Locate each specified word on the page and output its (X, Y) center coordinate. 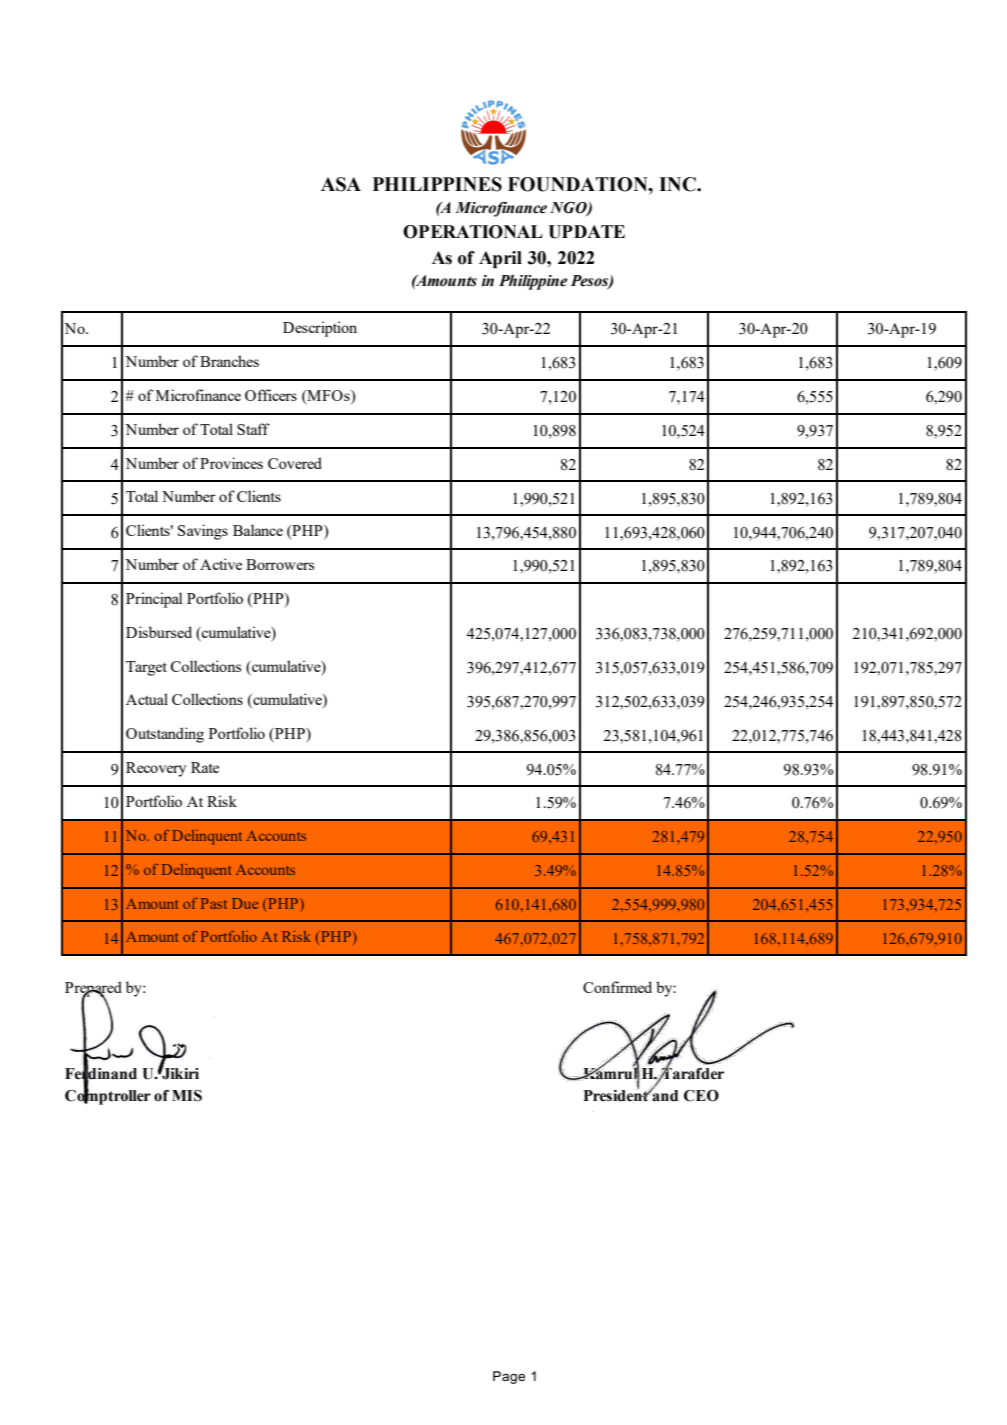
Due (245, 903)
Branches (229, 361)
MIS (187, 1096)
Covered (295, 463)
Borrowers (280, 564)
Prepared (93, 989)
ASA (341, 184)
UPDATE (586, 232)
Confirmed (617, 987)
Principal (154, 600)
